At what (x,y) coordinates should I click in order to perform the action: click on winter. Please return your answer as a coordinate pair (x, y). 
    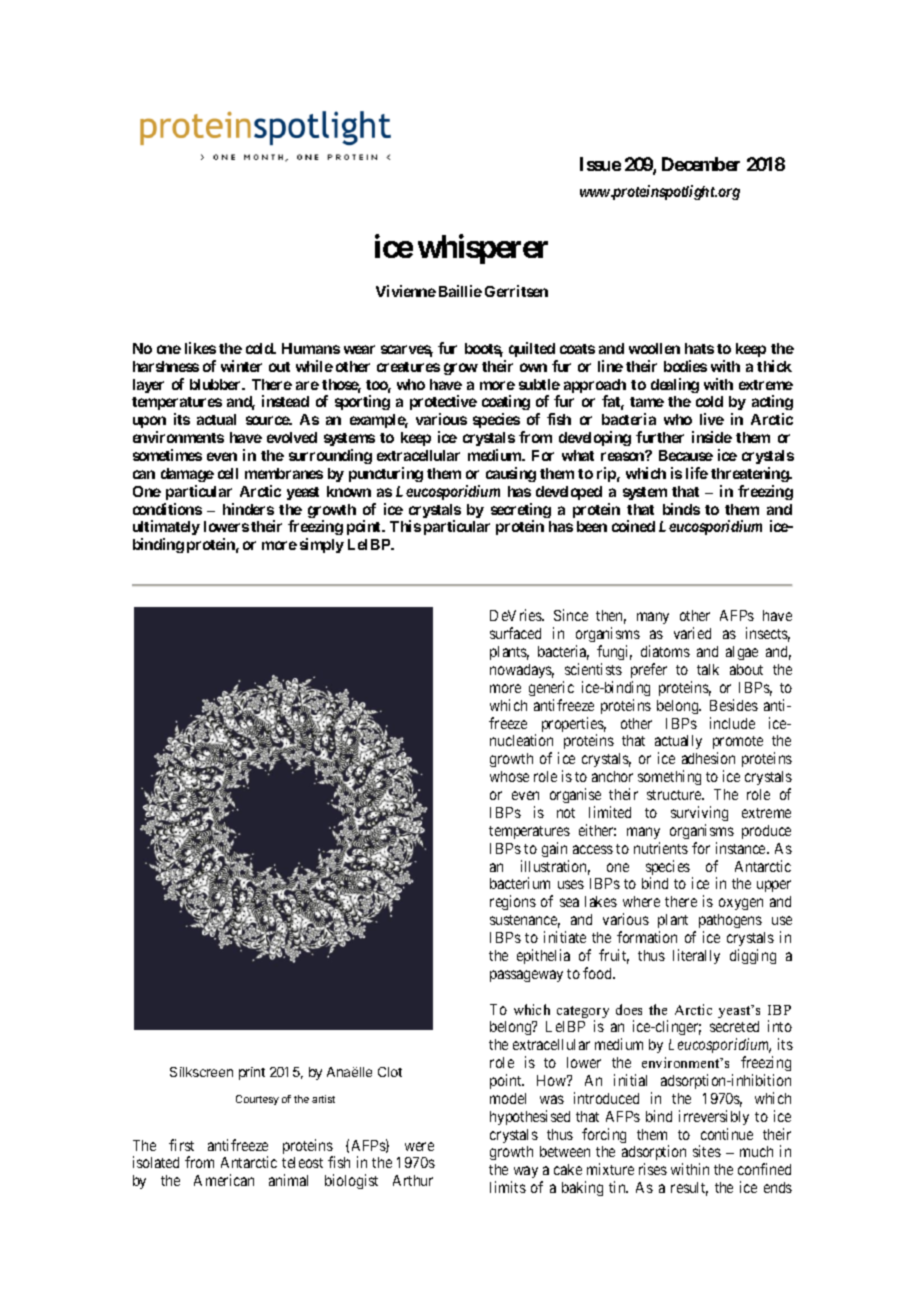
    Looking at the image, I should click on (241, 366).
